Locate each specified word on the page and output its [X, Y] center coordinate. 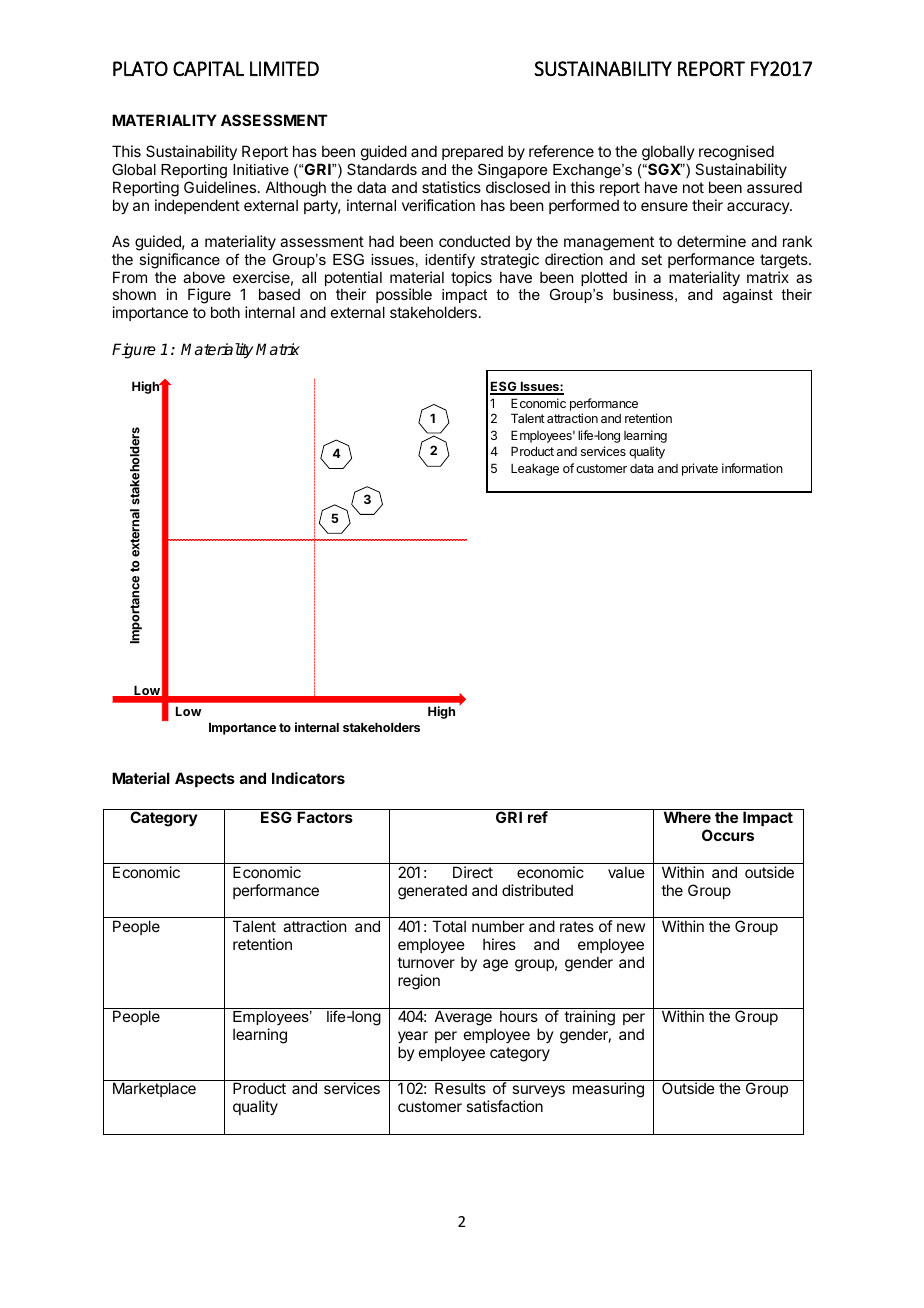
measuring [608, 1090]
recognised [736, 154]
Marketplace [154, 1089]
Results [460, 1088]
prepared [472, 154]
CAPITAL [208, 68]
